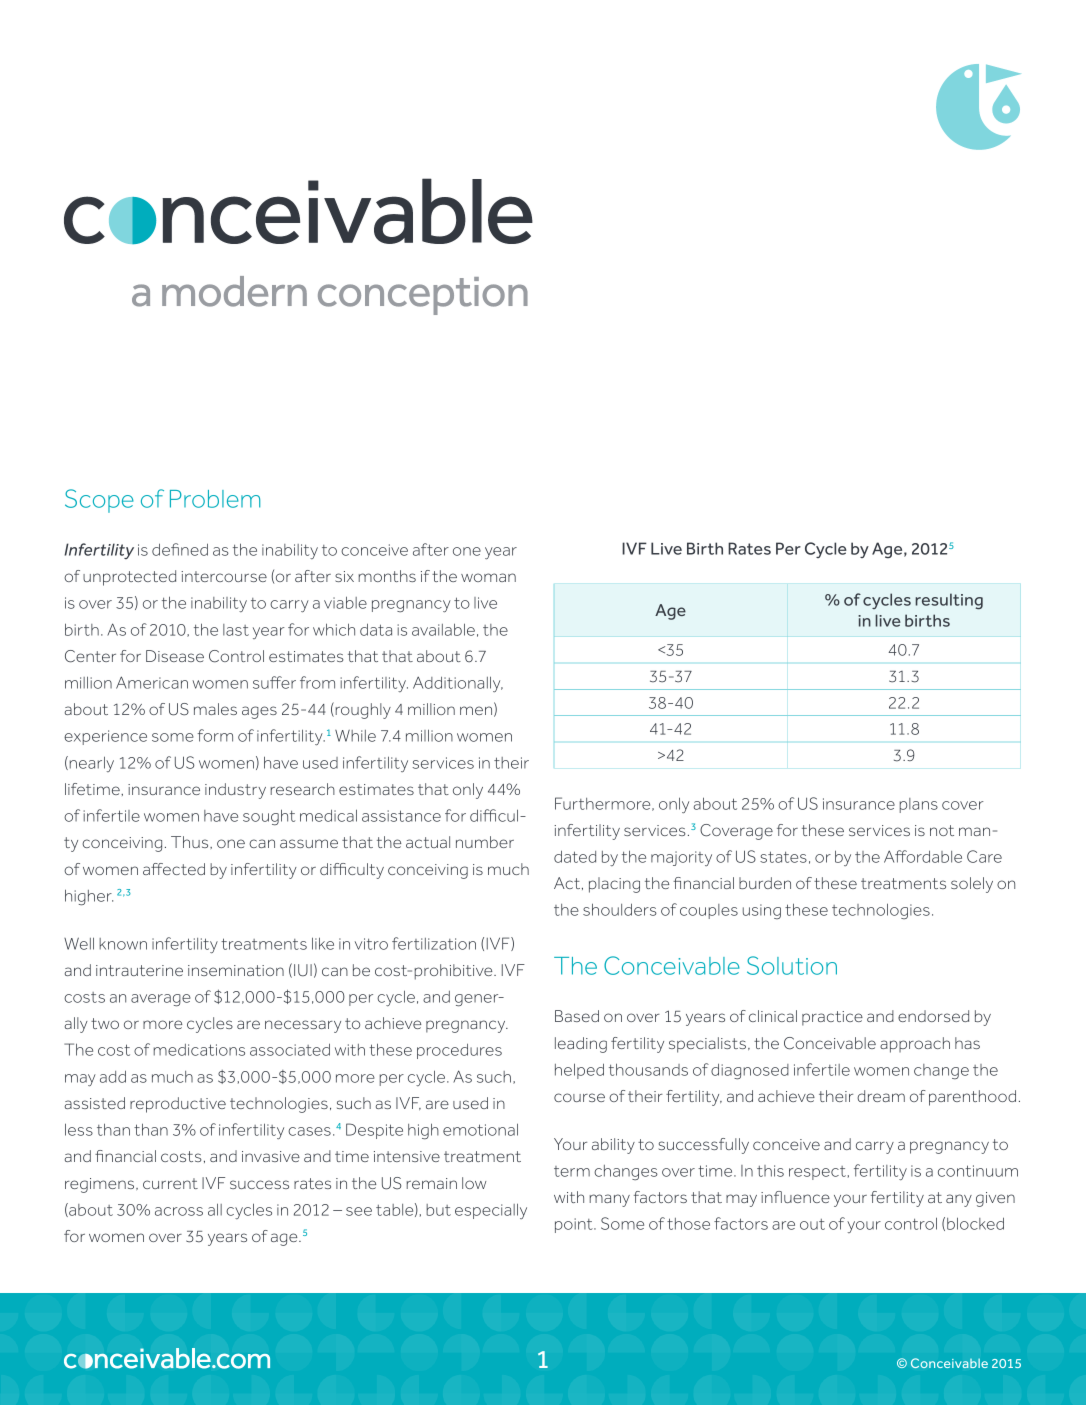 Image resolution: width=1086 pixels, height=1405 pixels. I want to click on Problem, so click(215, 499).
